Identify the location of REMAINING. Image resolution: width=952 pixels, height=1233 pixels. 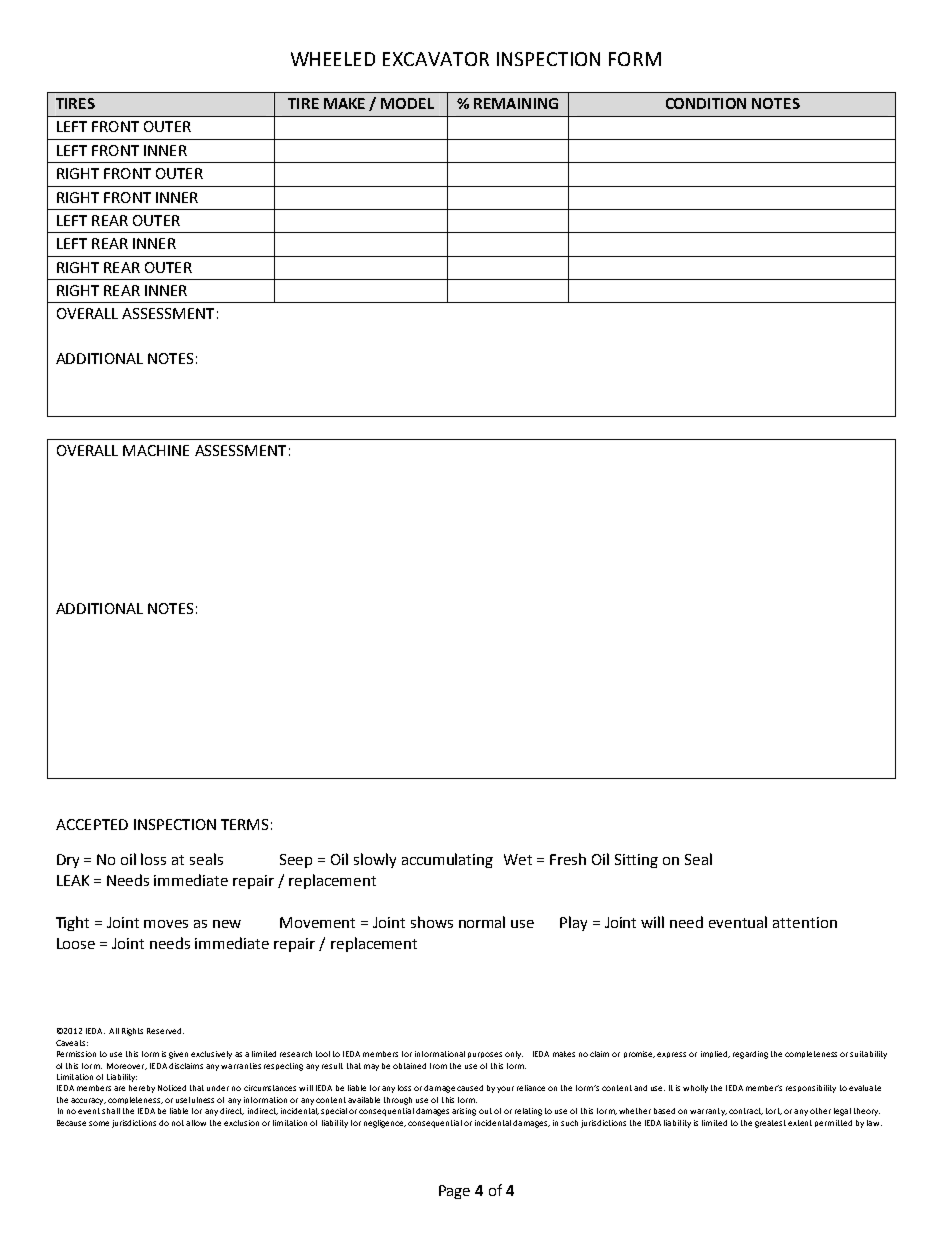
(516, 103).
